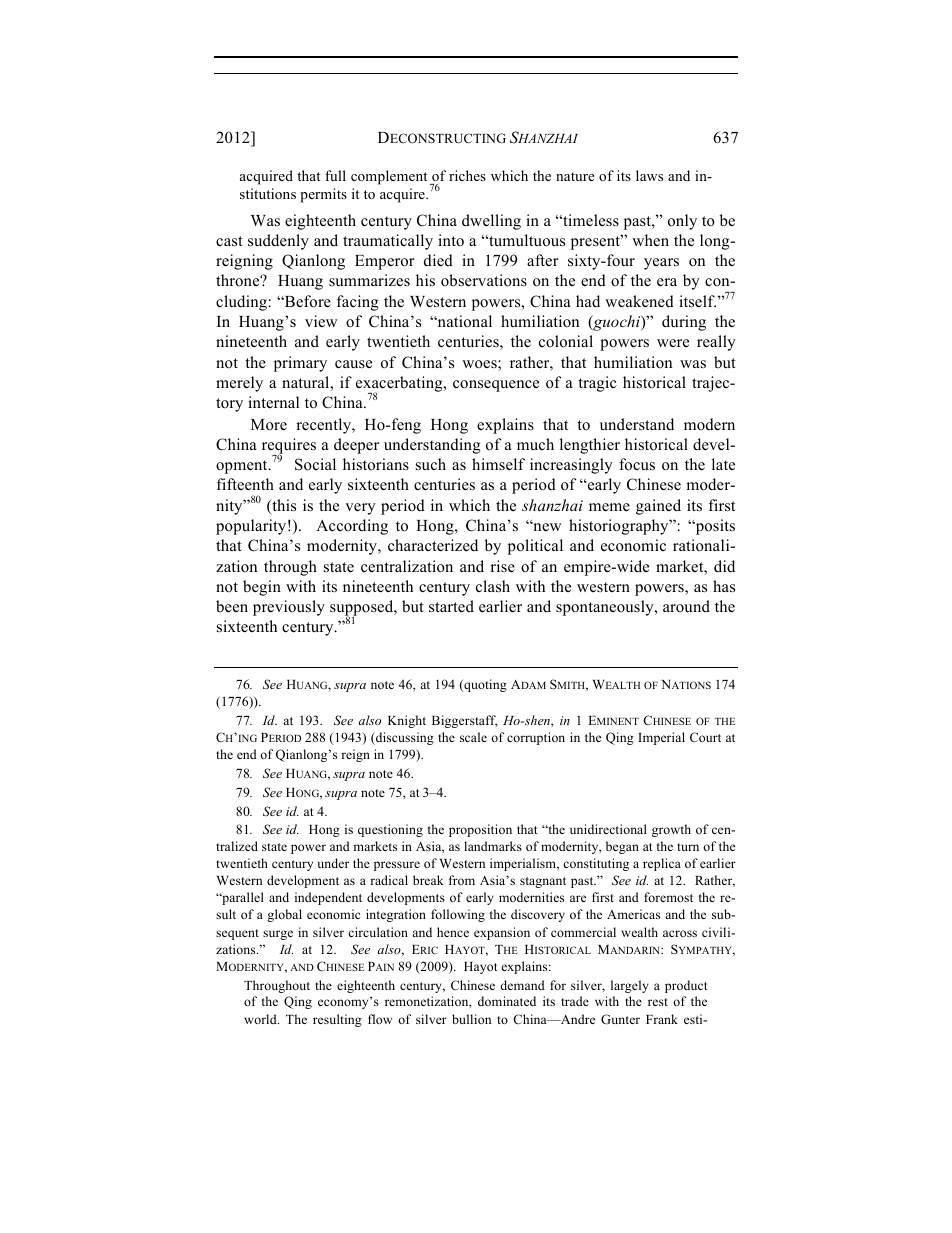 The width and height of the screenshot is (952, 1233). I want to click on himself, so click(498, 464).
